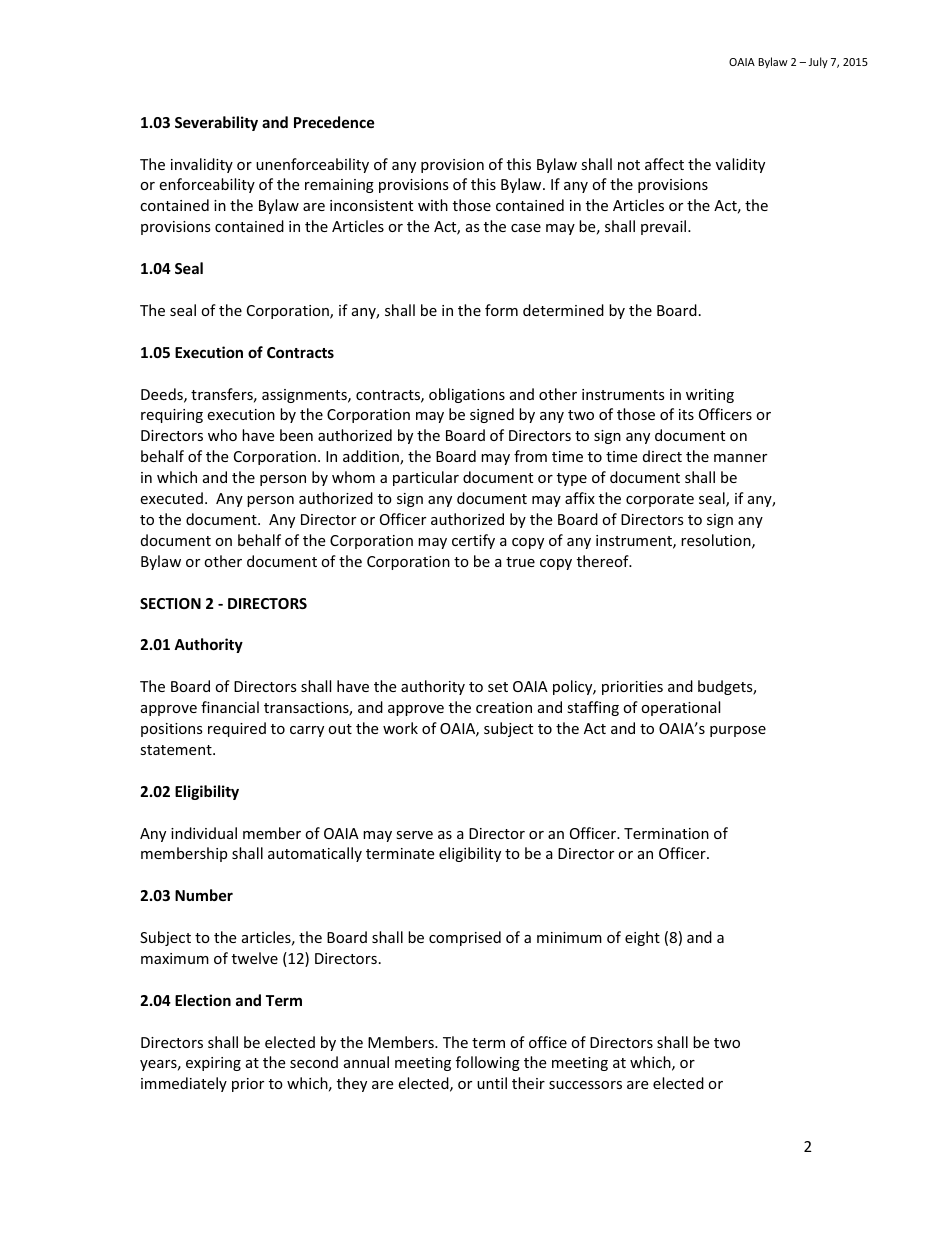 The height and width of the screenshot is (1233, 952). What do you see at coordinates (216, 123) in the screenshot?
I see `Severability` at bounding box center [216, 123].
